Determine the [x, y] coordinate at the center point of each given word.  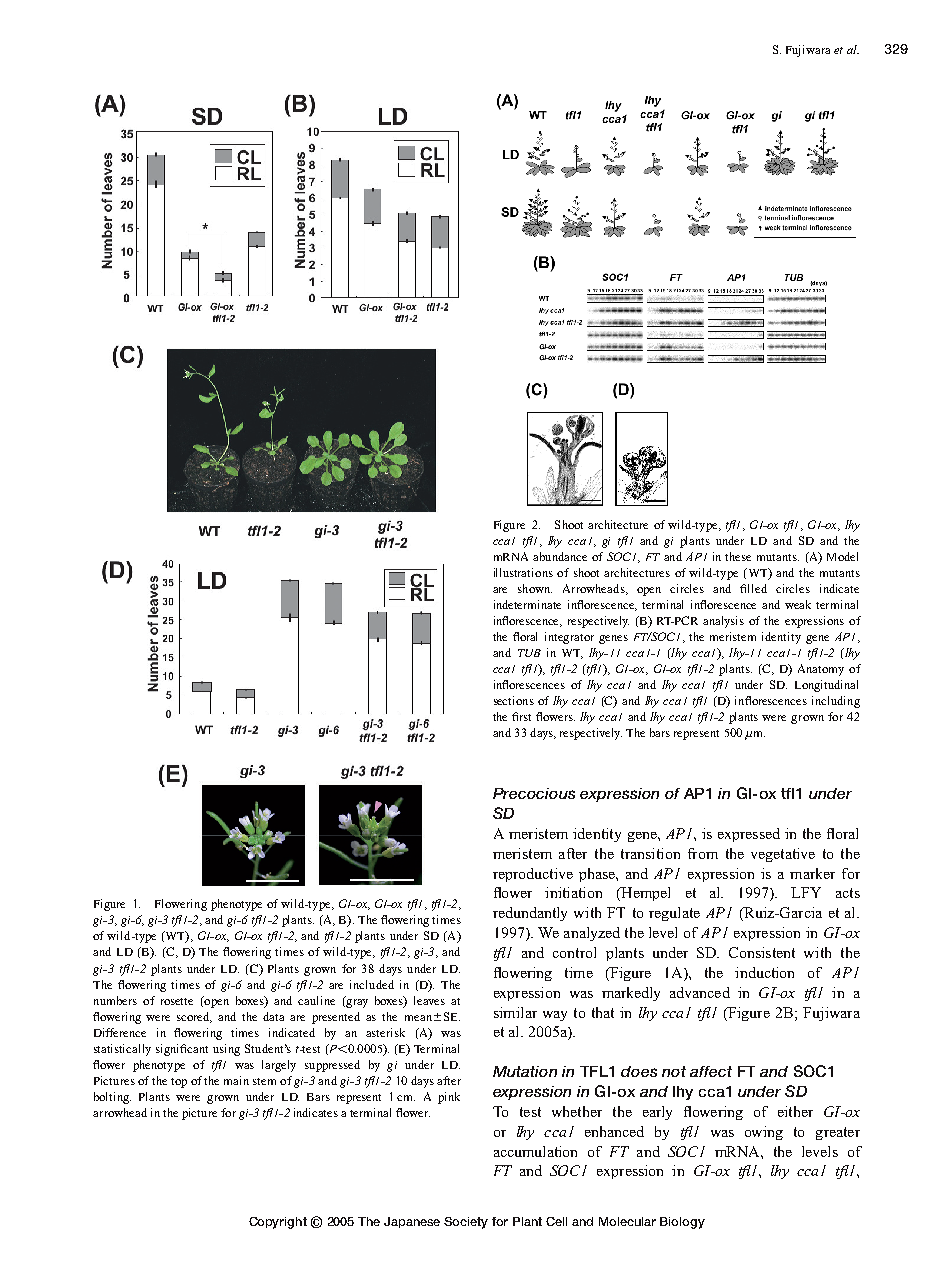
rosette [177, 1001]
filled [753, 588]
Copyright [278, 1223]
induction [764, 972]
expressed [749, 835]
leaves [429, 1000]
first [521, 716]
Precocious [534, 793]
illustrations [523, 572]
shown [535, 588]
